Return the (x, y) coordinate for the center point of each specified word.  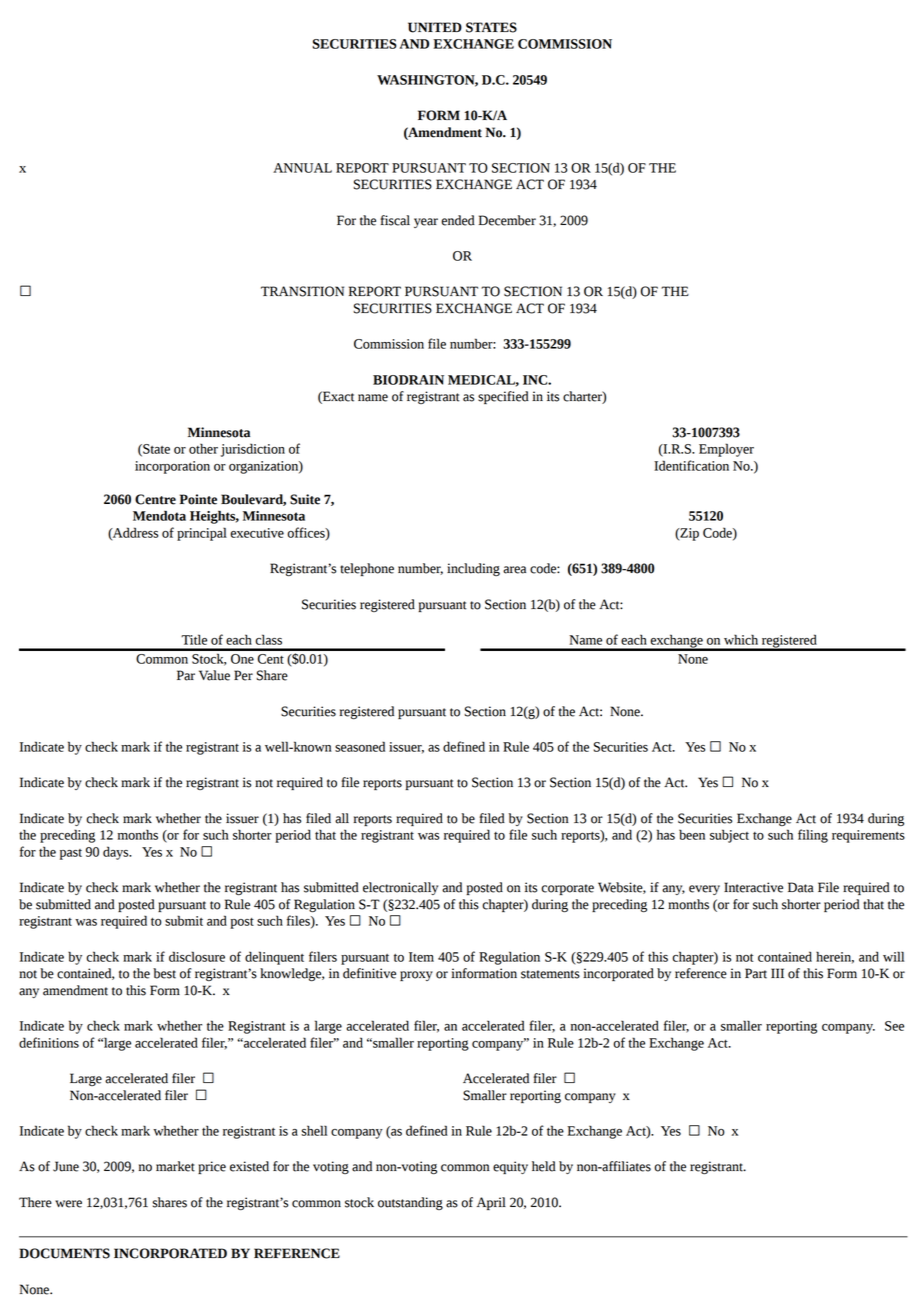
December (507, 220)
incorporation (172, 467)
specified (503, 397)
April (491, 1203)
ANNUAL (302, 168)
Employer (726, 450)
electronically (400, 888)
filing (813, 836)
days (117, 853)
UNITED (435, 27)
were (68, 1204)
